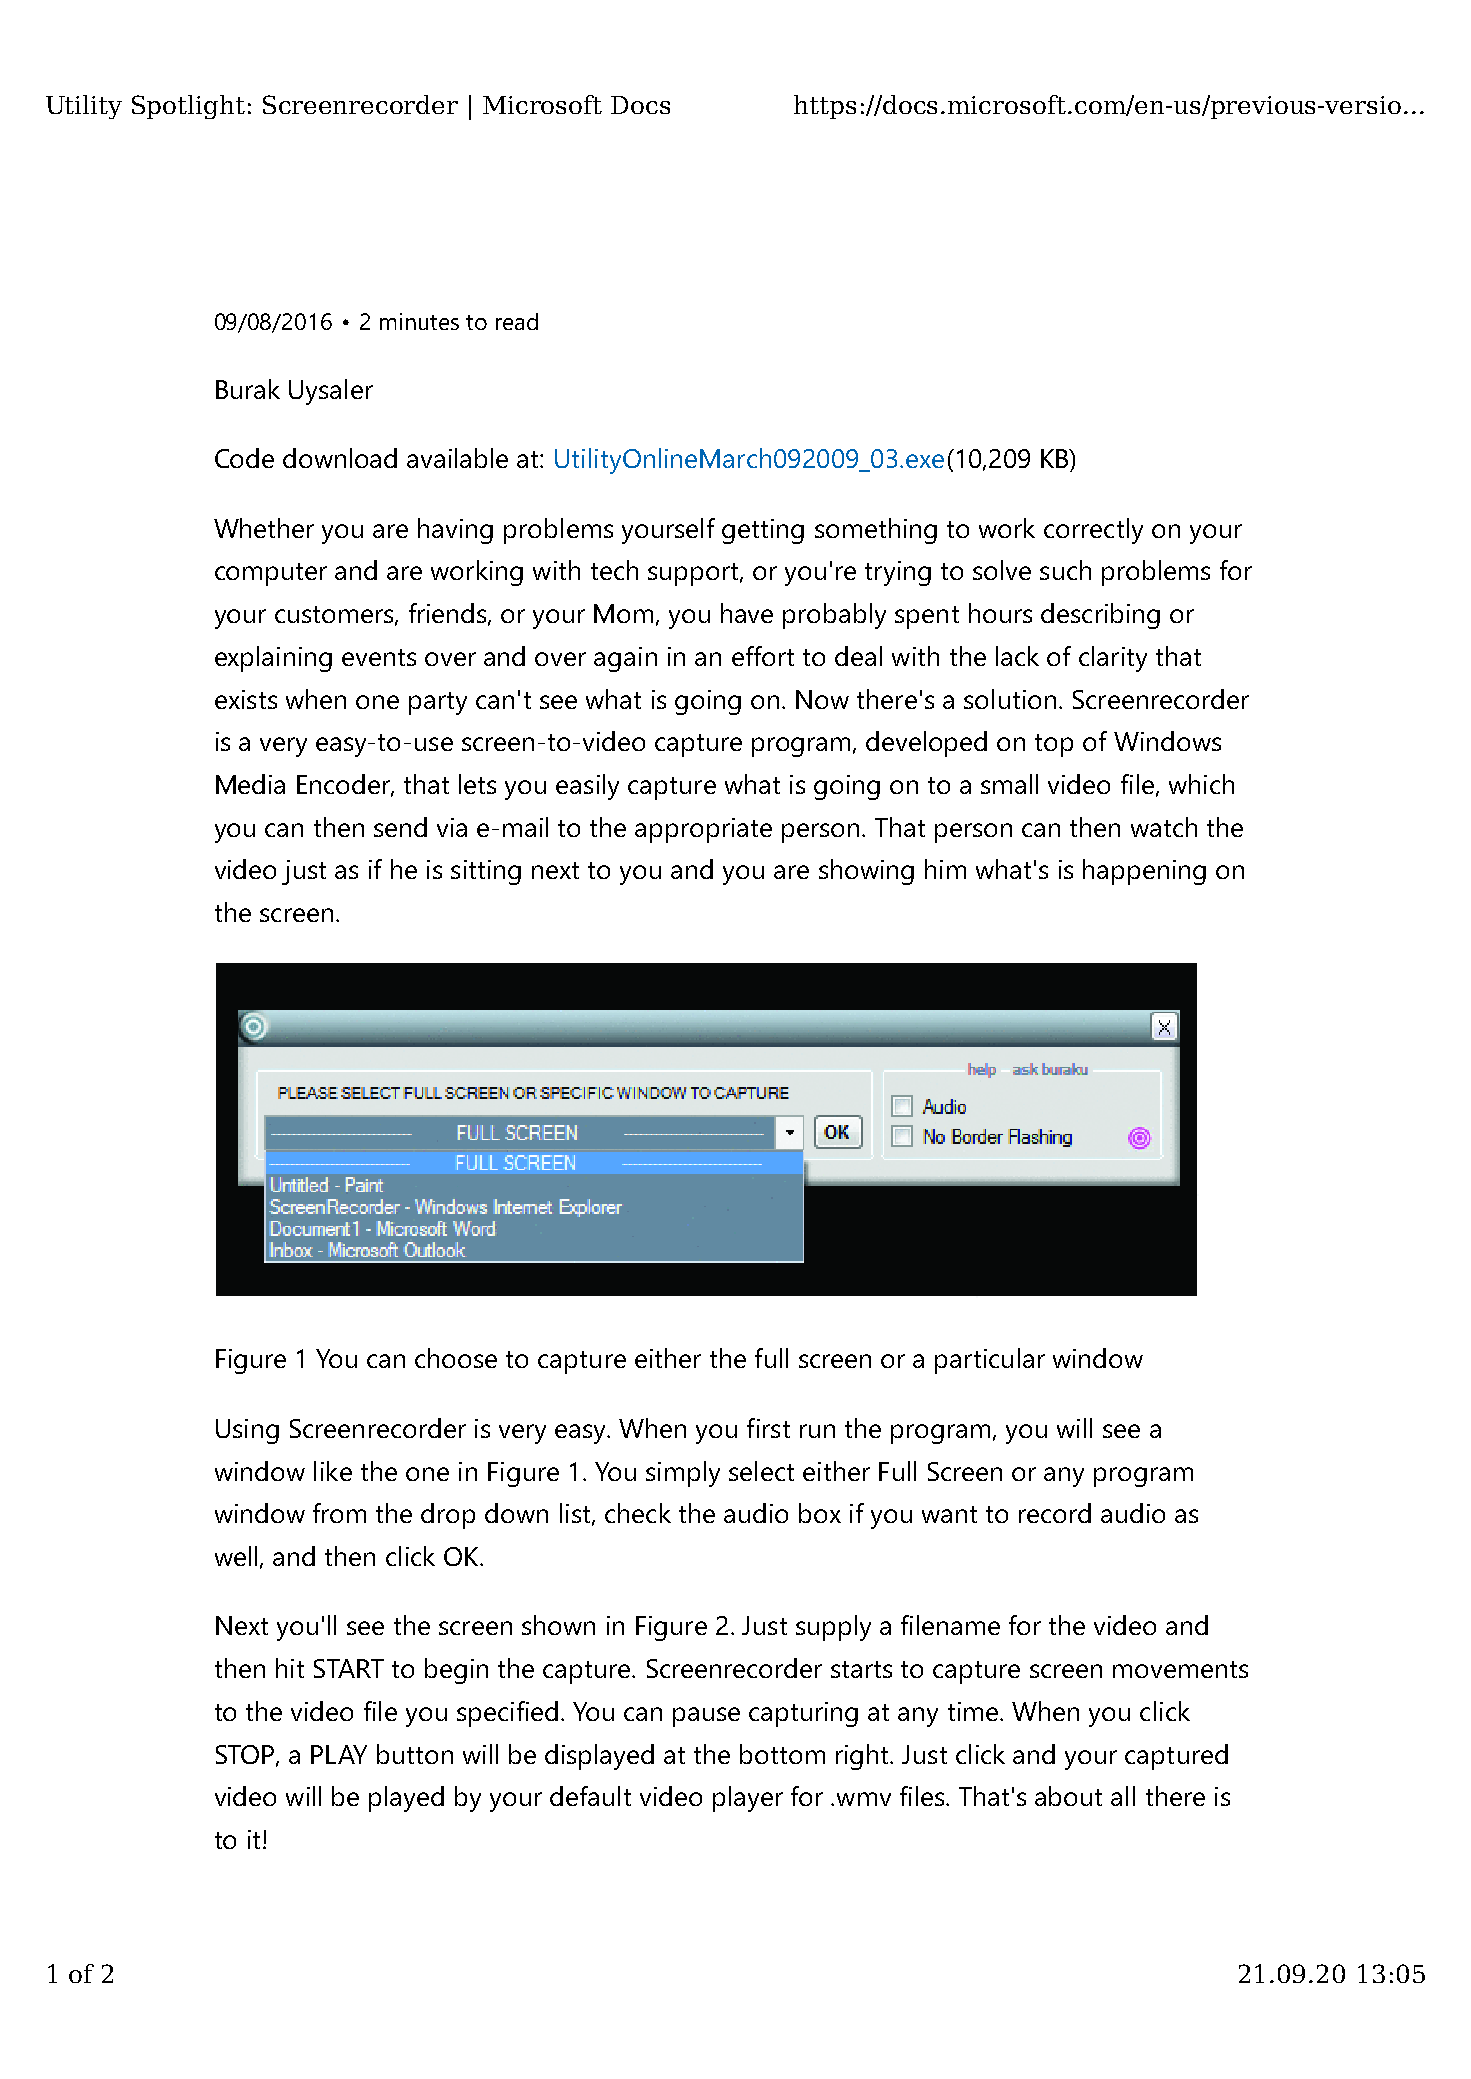 Image resolution: width=1471 pixels, height=2079 pixels. What do you see at coordinates (271, 574) in the screenshot?
I see `computer` at bounding box center [271, 574].
